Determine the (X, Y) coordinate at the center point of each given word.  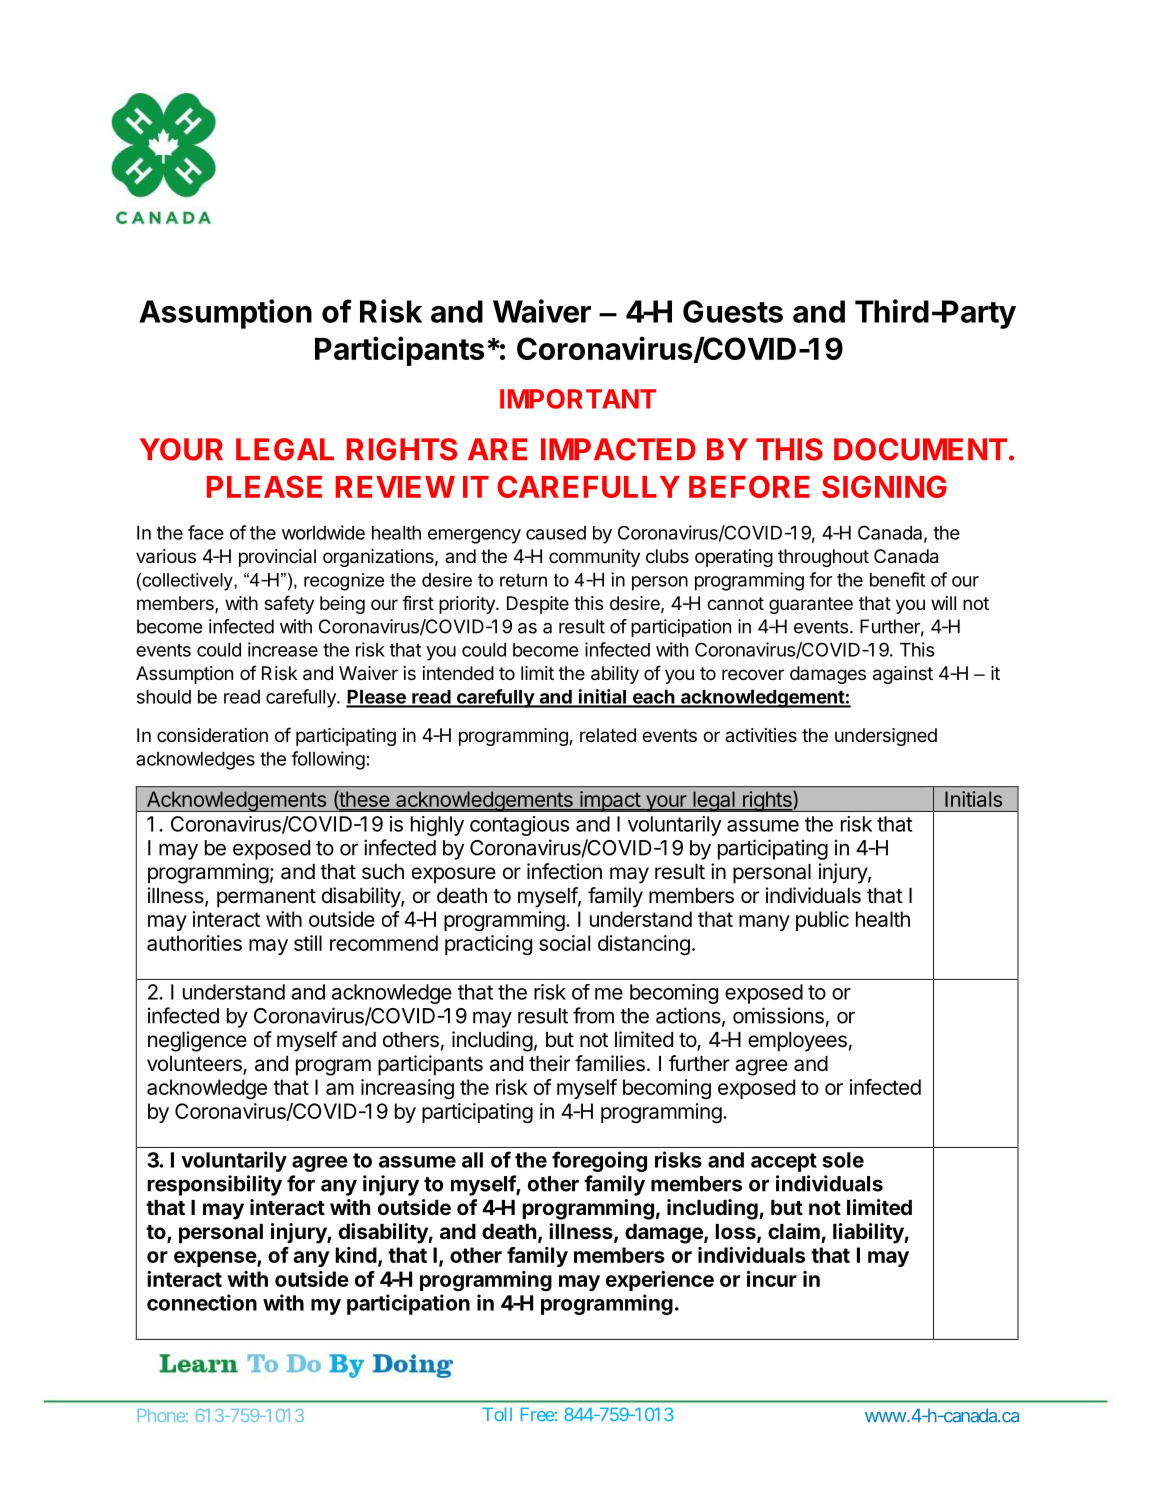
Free (538, 1414)
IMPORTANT (578, 399)
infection (564, 871)
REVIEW (395, 487)
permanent (266, 898)
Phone (161, 1415)
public (822, 921)
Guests (733, 311)
